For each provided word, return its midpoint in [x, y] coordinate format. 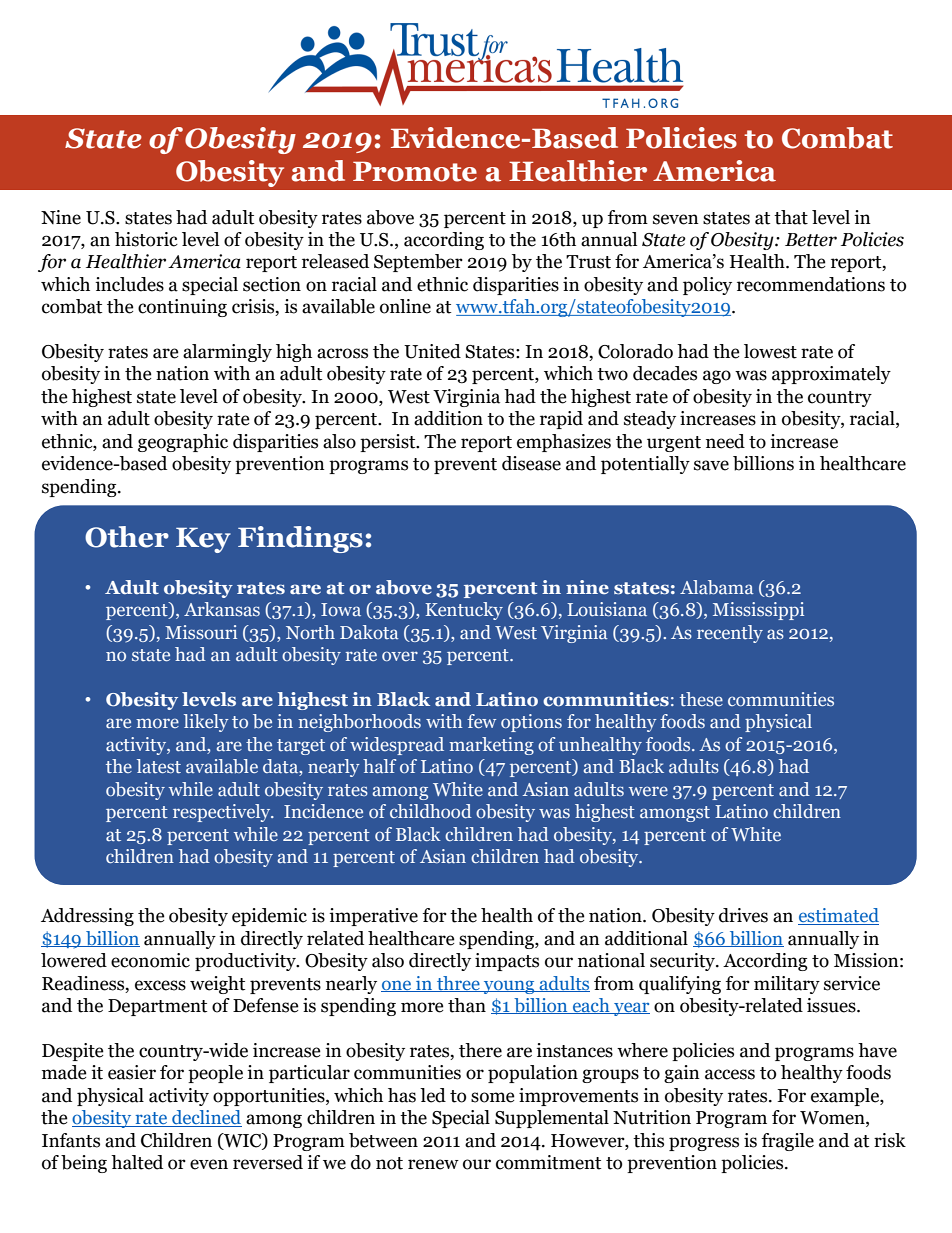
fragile [788, 1142]
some [493, 1097]
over [400, 656]
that [791, 217]
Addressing [87, 917]
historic [146, 239]
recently [730, 634]
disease [531, 463]
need [725, 441]
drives [743, 915]
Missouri [201, 632]
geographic [183, 443]
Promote [415, 172]
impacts [507, 962]
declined [206, 1118]
